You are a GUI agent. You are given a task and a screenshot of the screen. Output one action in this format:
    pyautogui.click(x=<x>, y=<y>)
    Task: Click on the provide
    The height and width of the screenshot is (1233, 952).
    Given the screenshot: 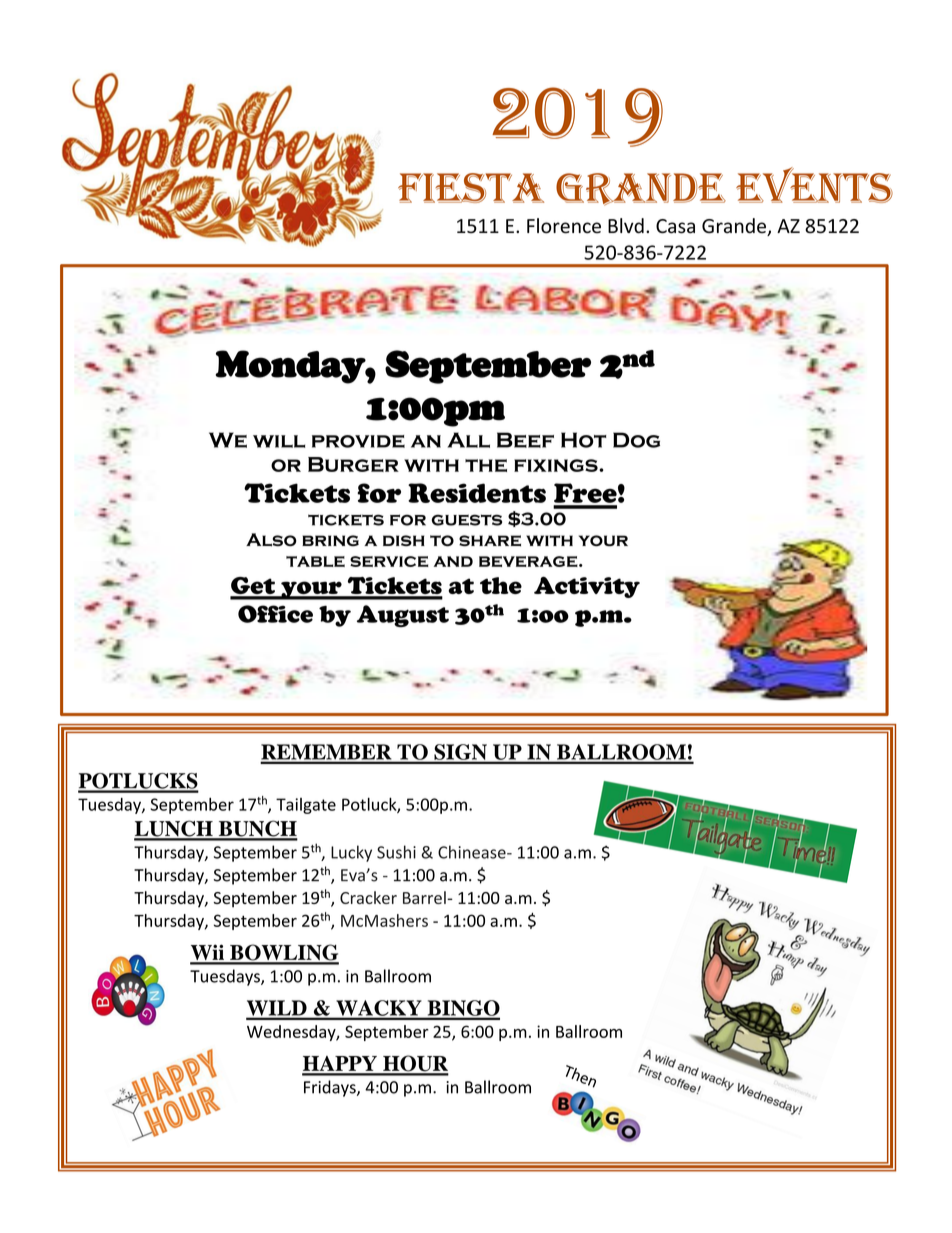 What is the action you would take?
    pyautogui.click(x=358, y=441)
